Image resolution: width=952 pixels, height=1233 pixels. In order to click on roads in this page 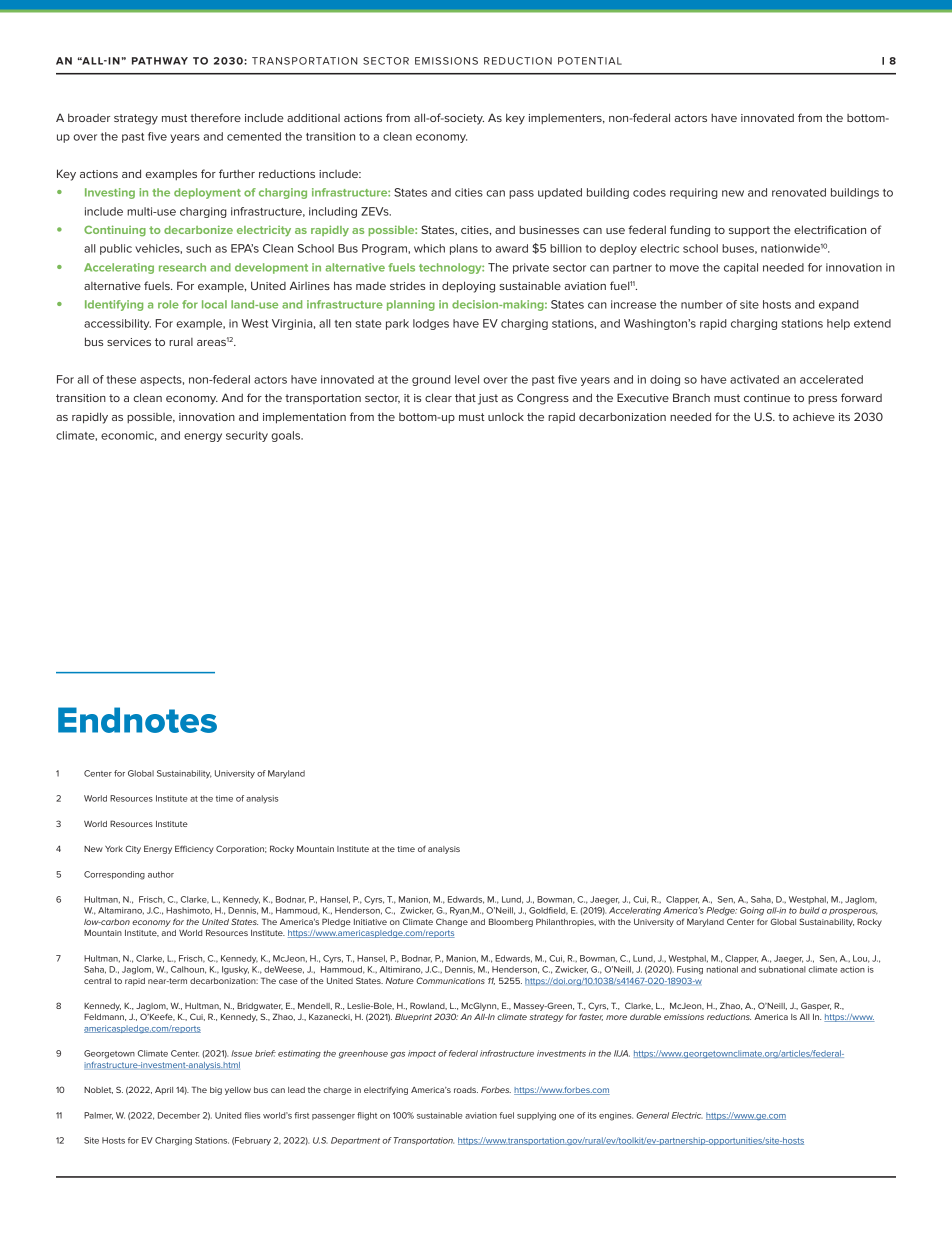, I will do `click(466, 1090)`.
